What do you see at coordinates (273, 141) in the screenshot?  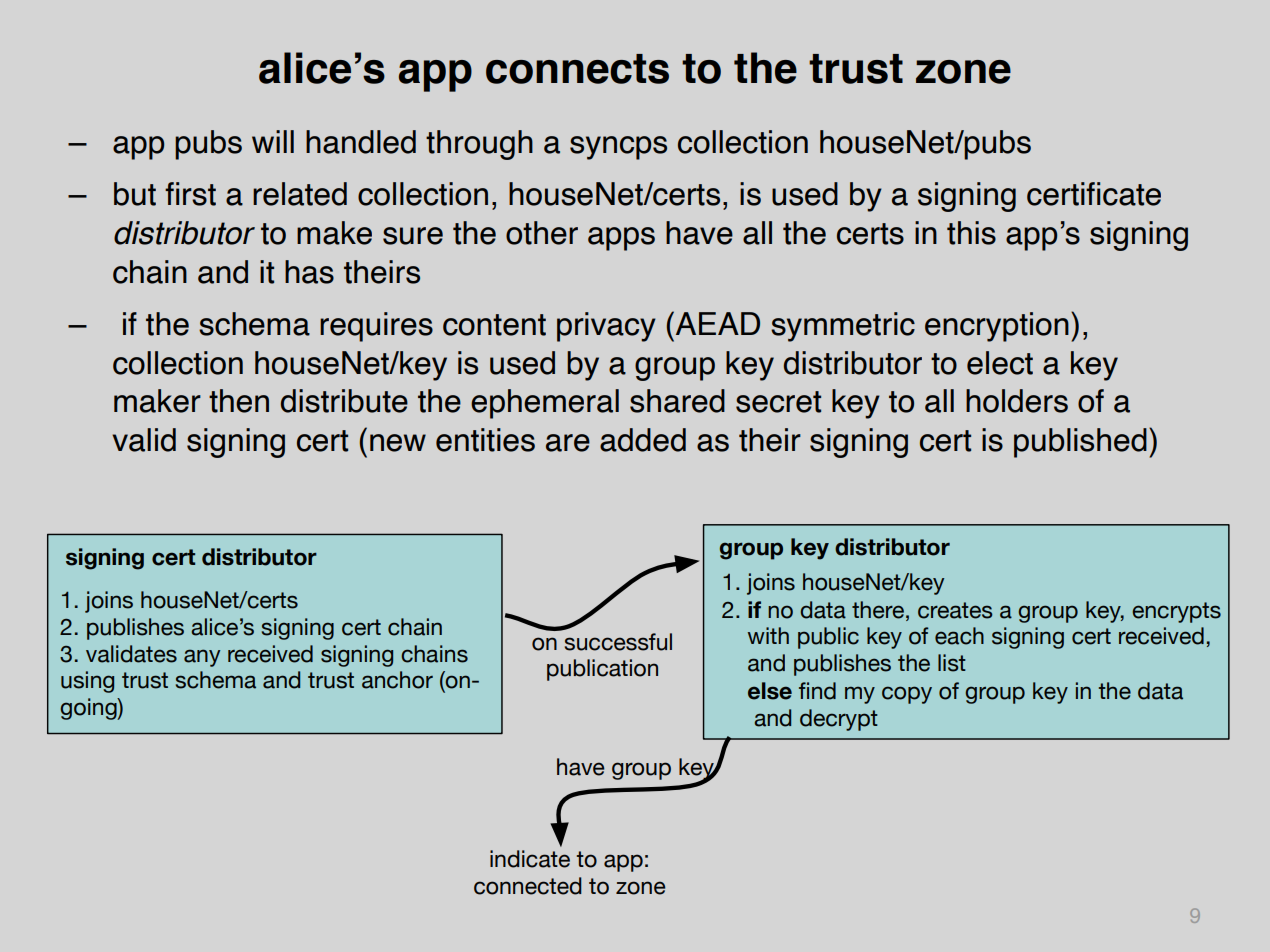 I see `will` at bounding box center [273, 141].
